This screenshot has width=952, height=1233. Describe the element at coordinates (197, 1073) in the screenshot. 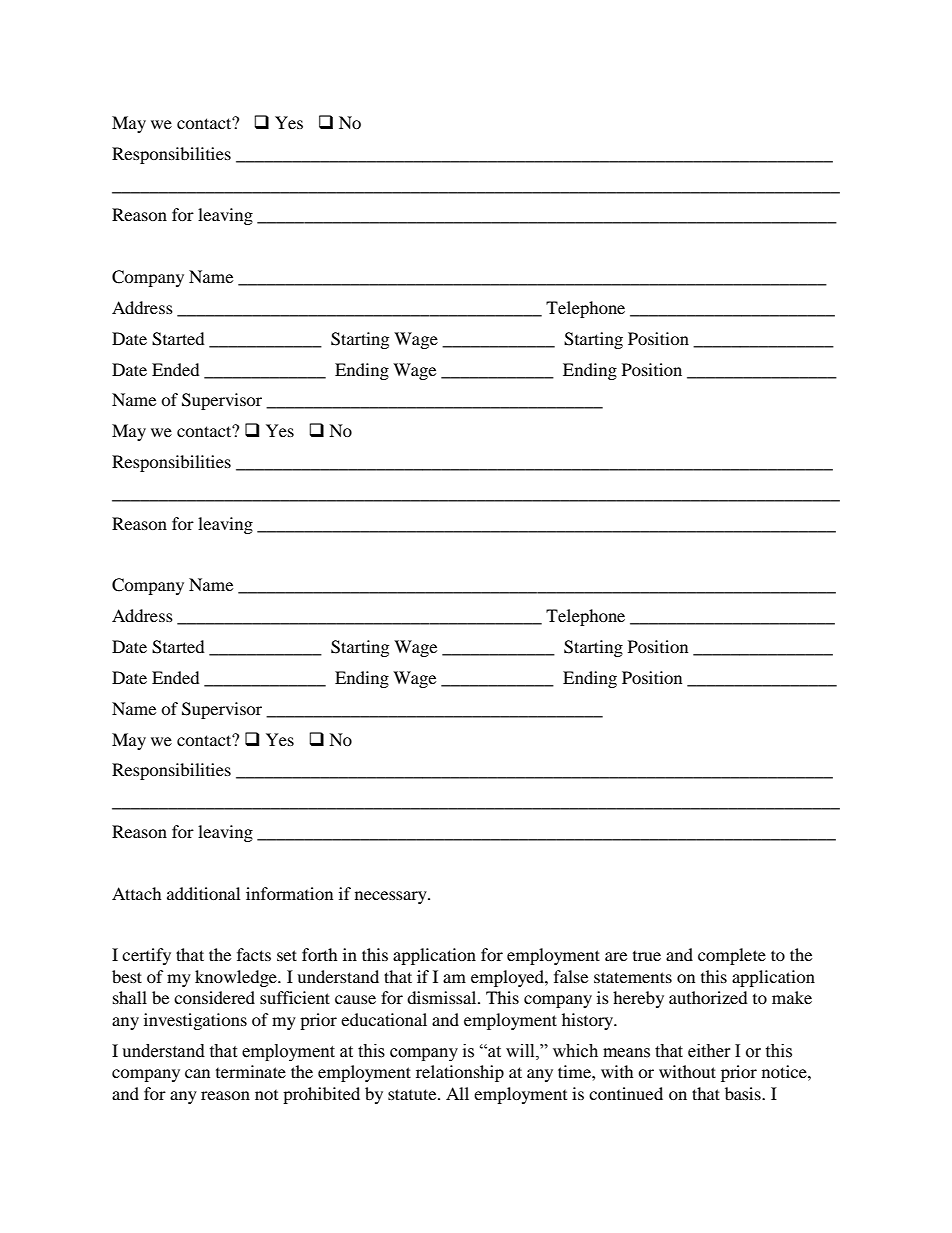

I see `can` at that location.
